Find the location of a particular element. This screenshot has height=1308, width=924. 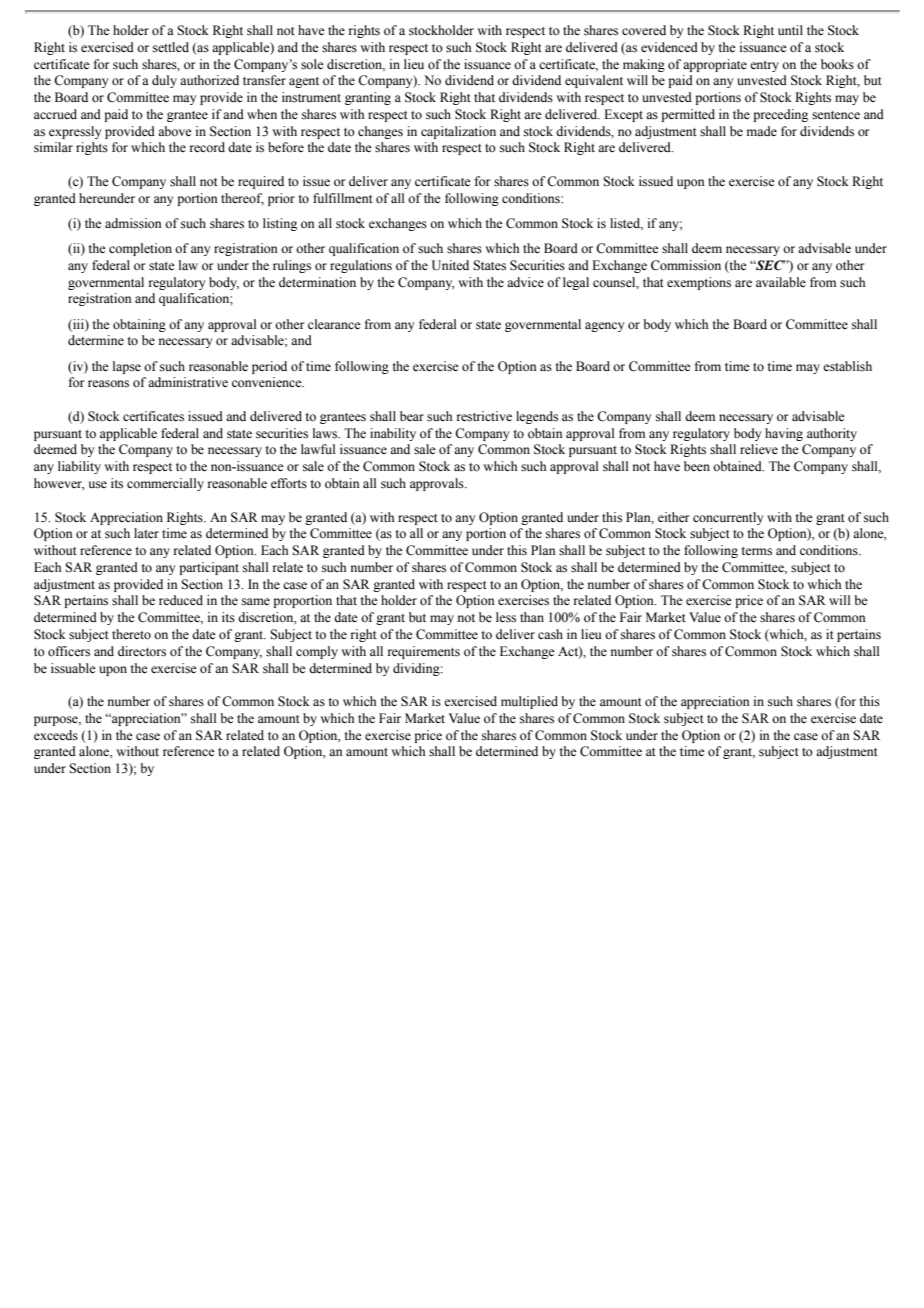

United is located at coordinates (450, 265).
